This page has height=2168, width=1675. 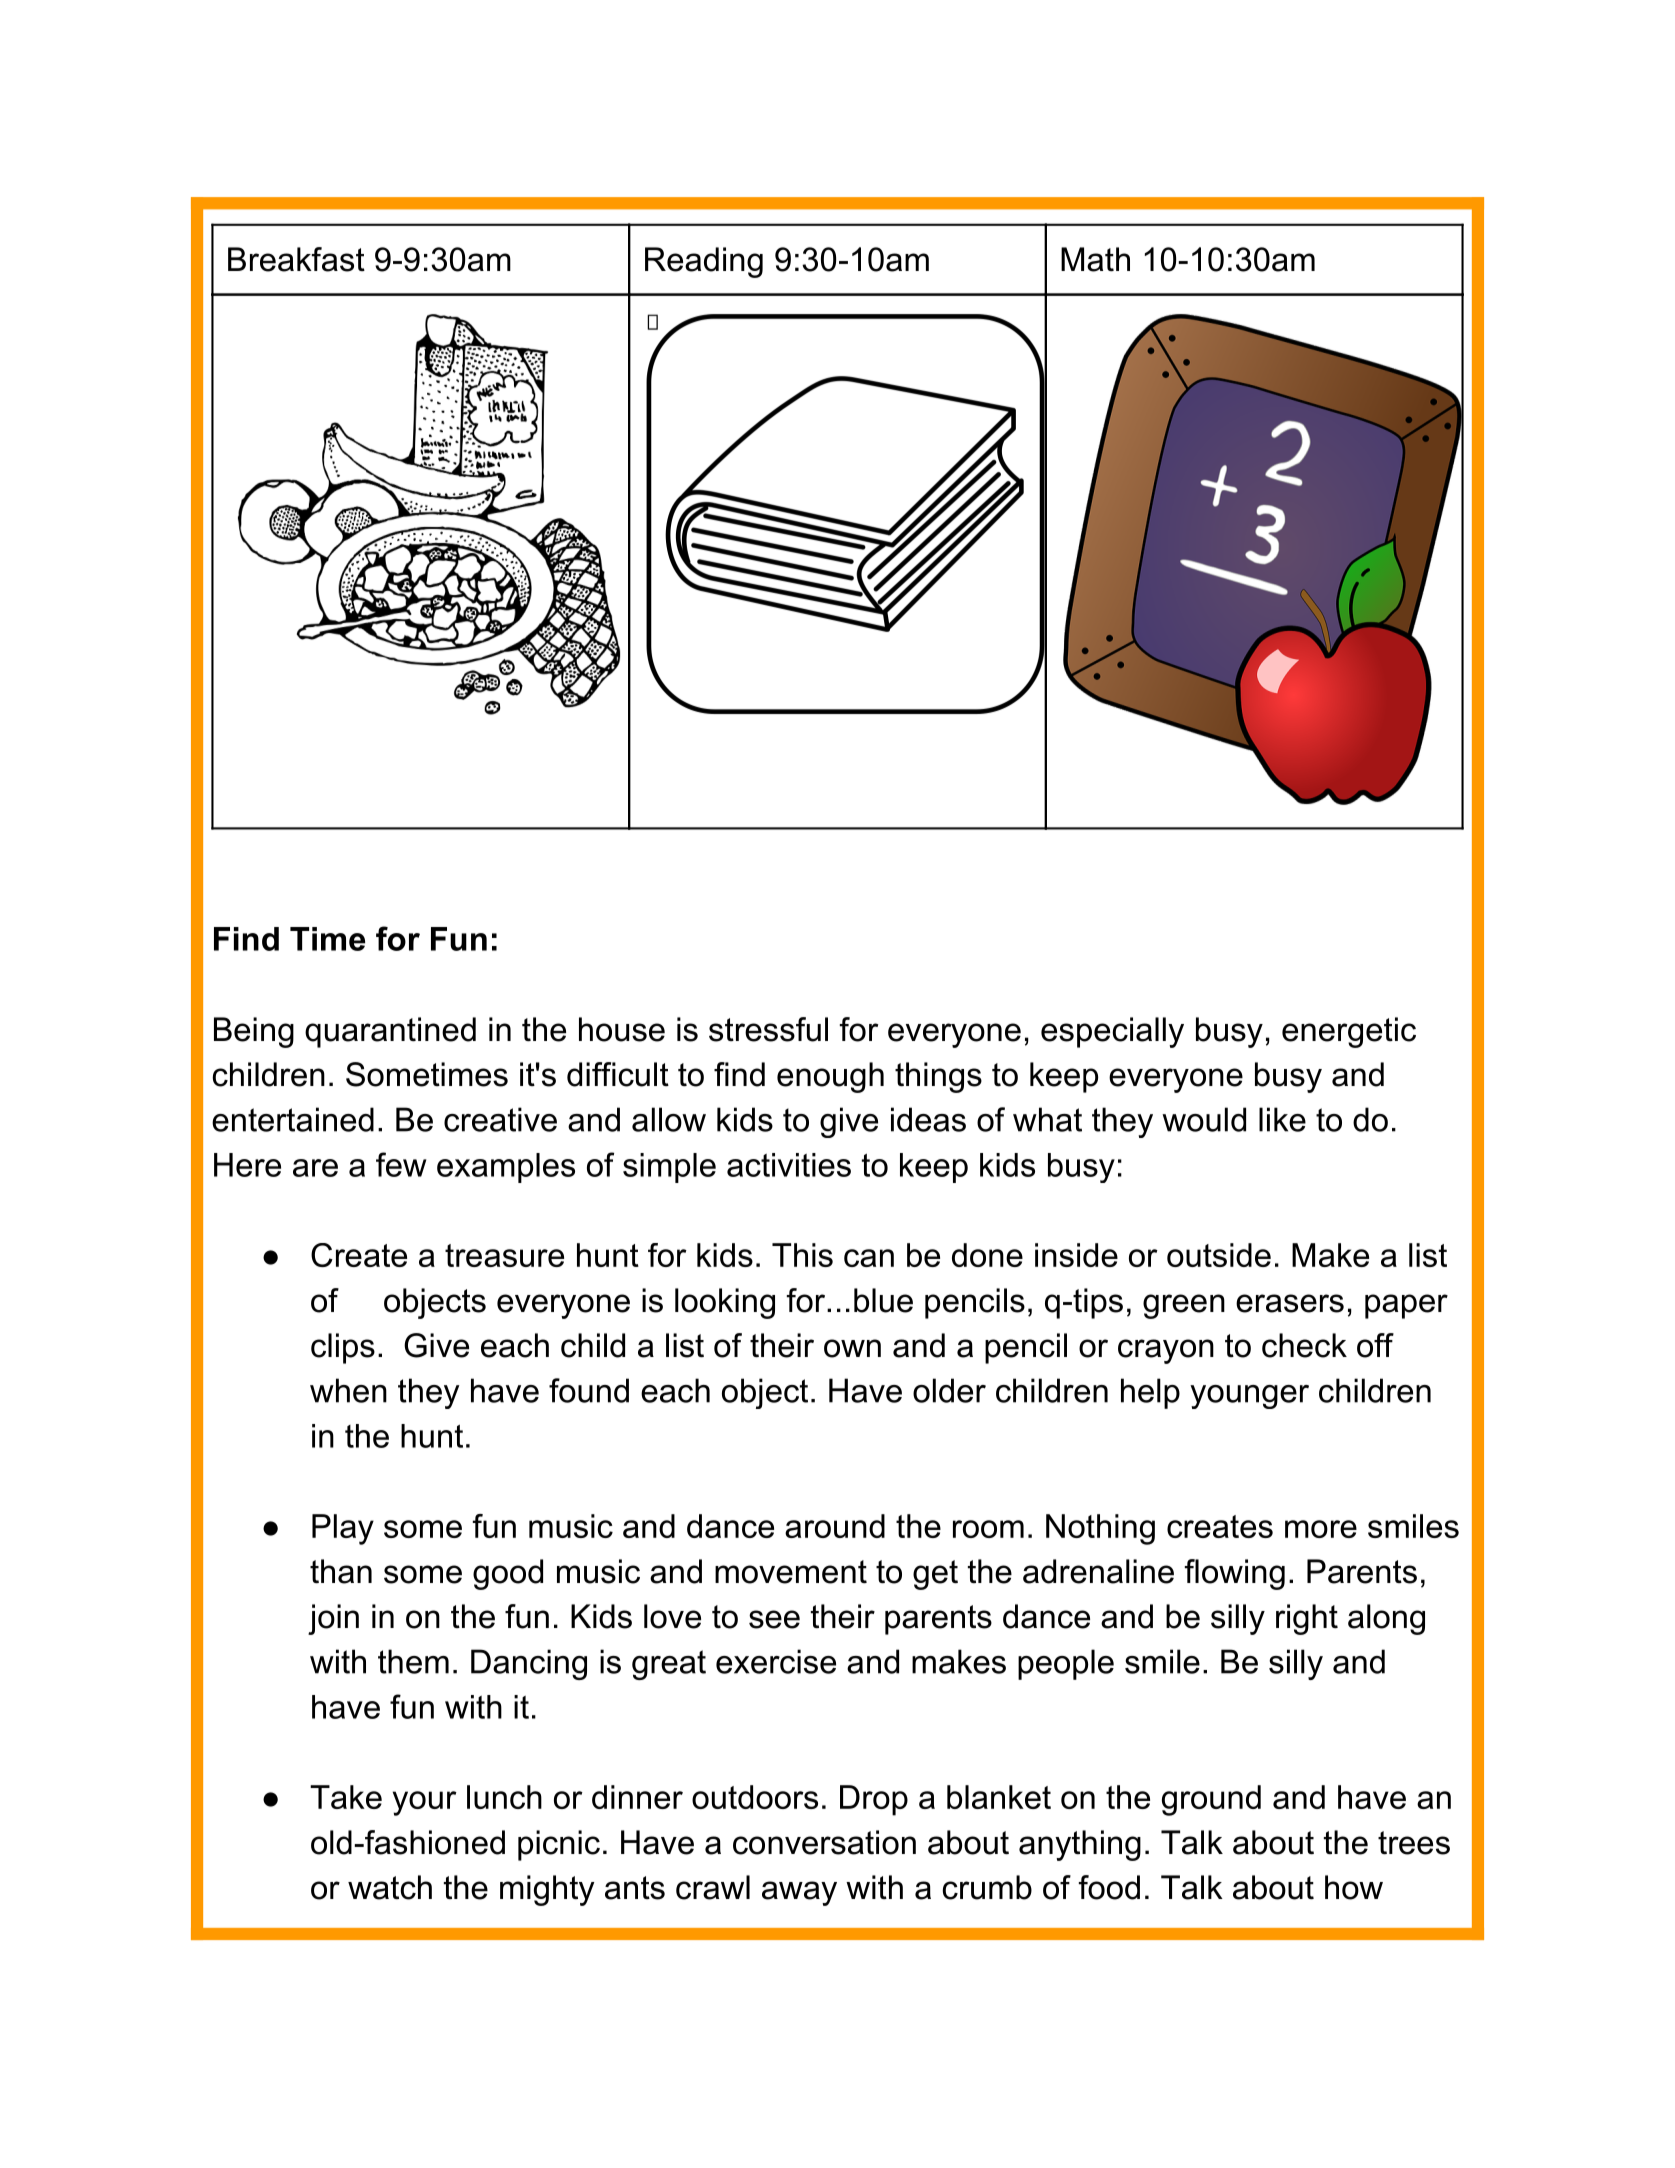 What do you see at coordinates (348, 1390) in the page?
I see `when` at bounding box center [348, 1390].
